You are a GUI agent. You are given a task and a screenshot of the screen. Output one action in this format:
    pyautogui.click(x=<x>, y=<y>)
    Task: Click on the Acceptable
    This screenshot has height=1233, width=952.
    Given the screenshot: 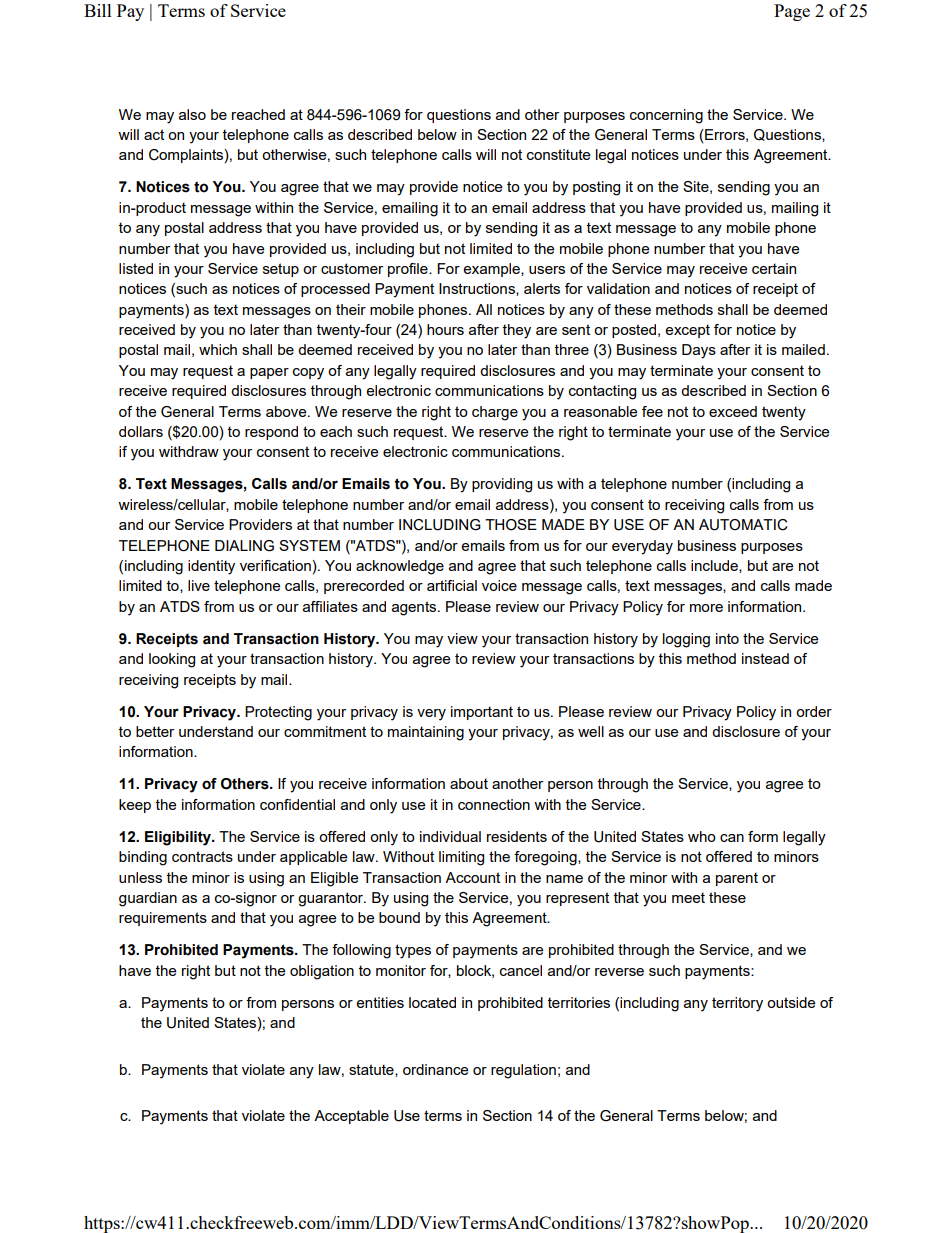 What is the action you would take?
    pyautogui.click(x=351, y=1117)
